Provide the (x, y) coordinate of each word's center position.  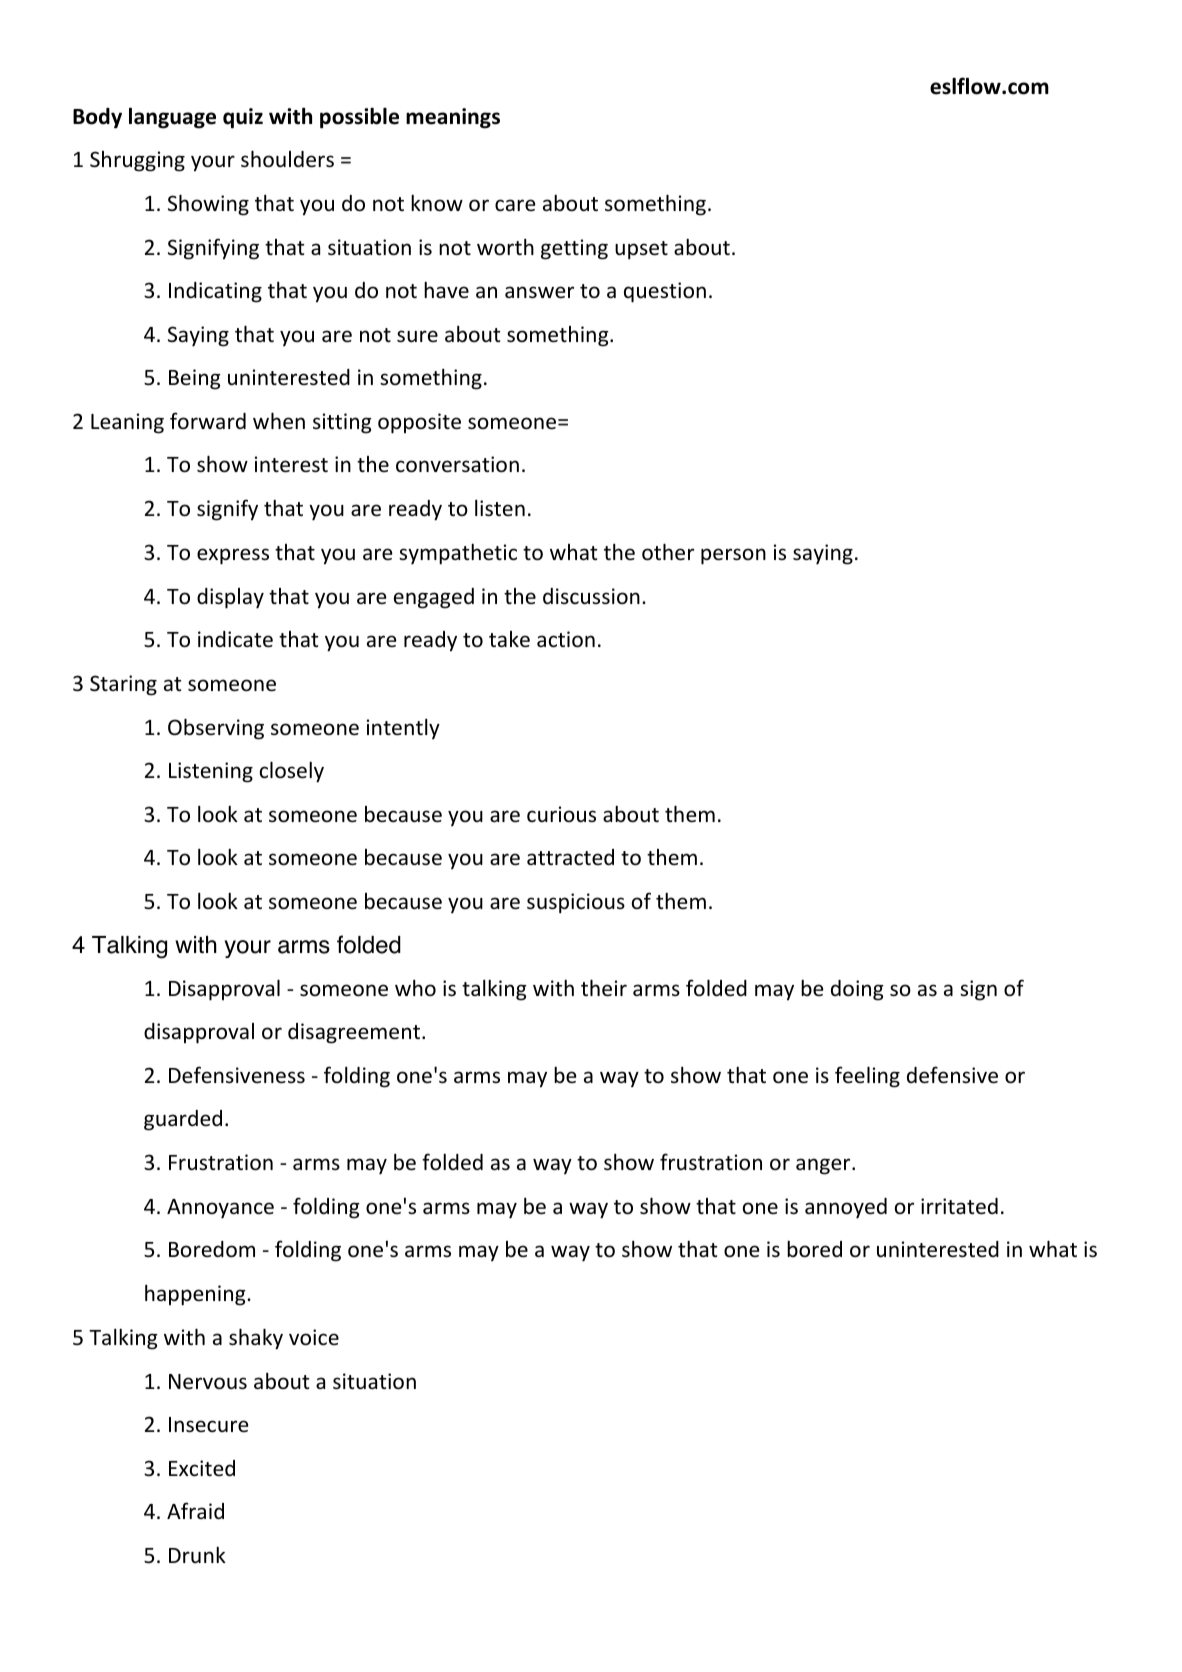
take (509, 639)
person (733, 556)
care (515, 205)
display (230, 598)
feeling (867, 1077)
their (604, 988)
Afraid (195, 1510)
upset (641, 250)
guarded (183, 1120)
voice (314, 1337)
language (172, 118)
